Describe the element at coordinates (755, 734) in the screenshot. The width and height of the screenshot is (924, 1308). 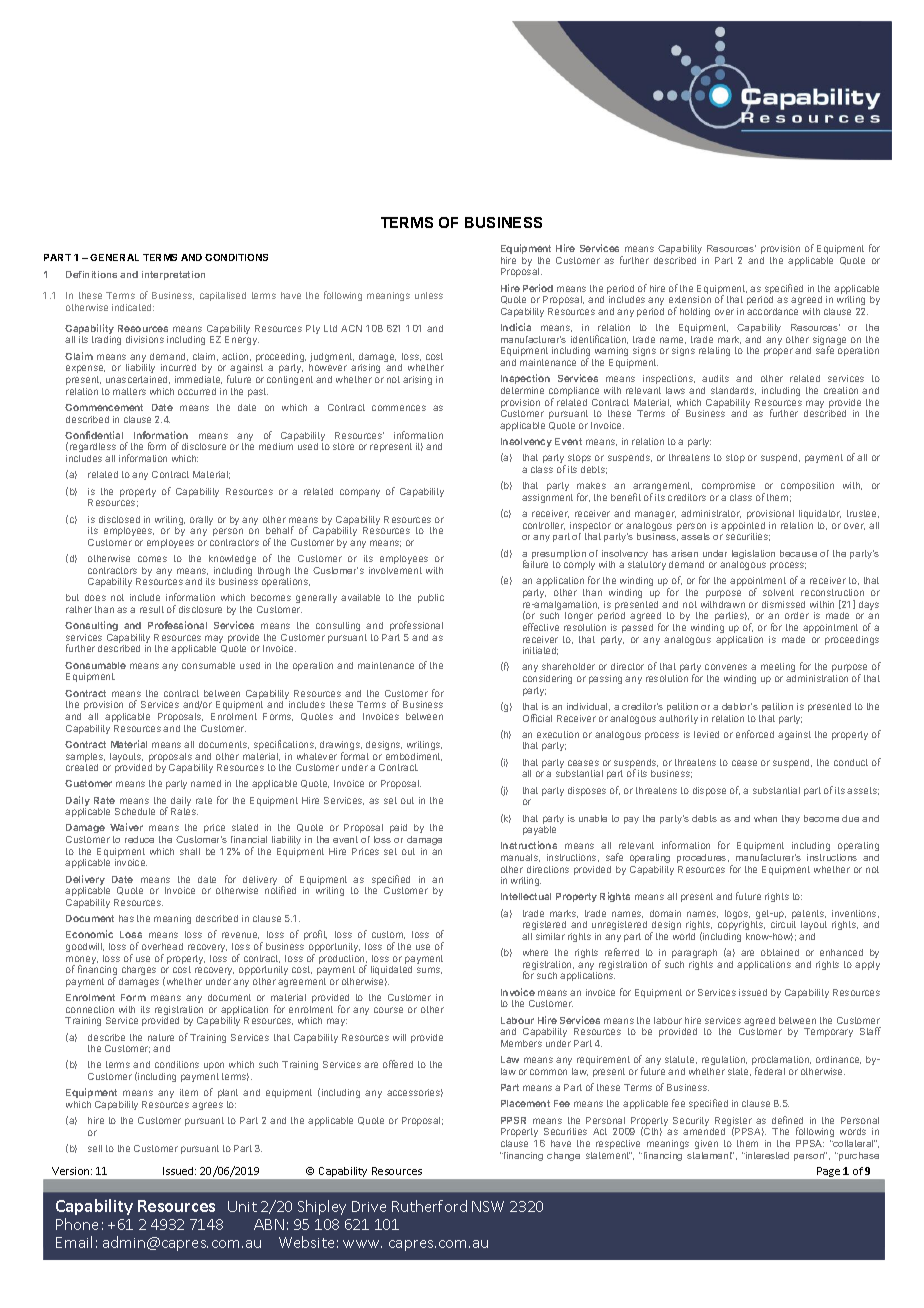
I see `enforced` at that location.
